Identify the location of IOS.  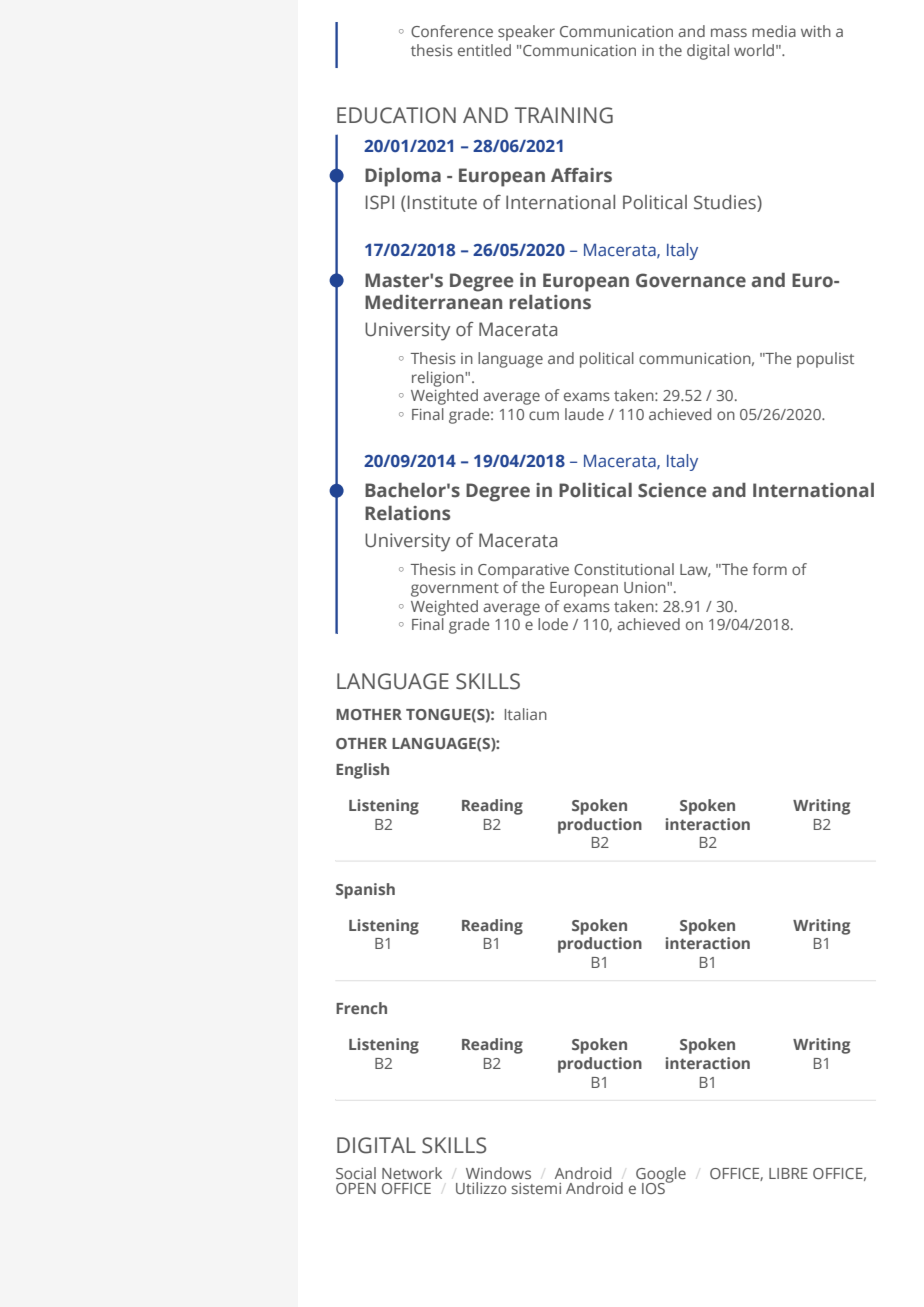
(654, 1187).
